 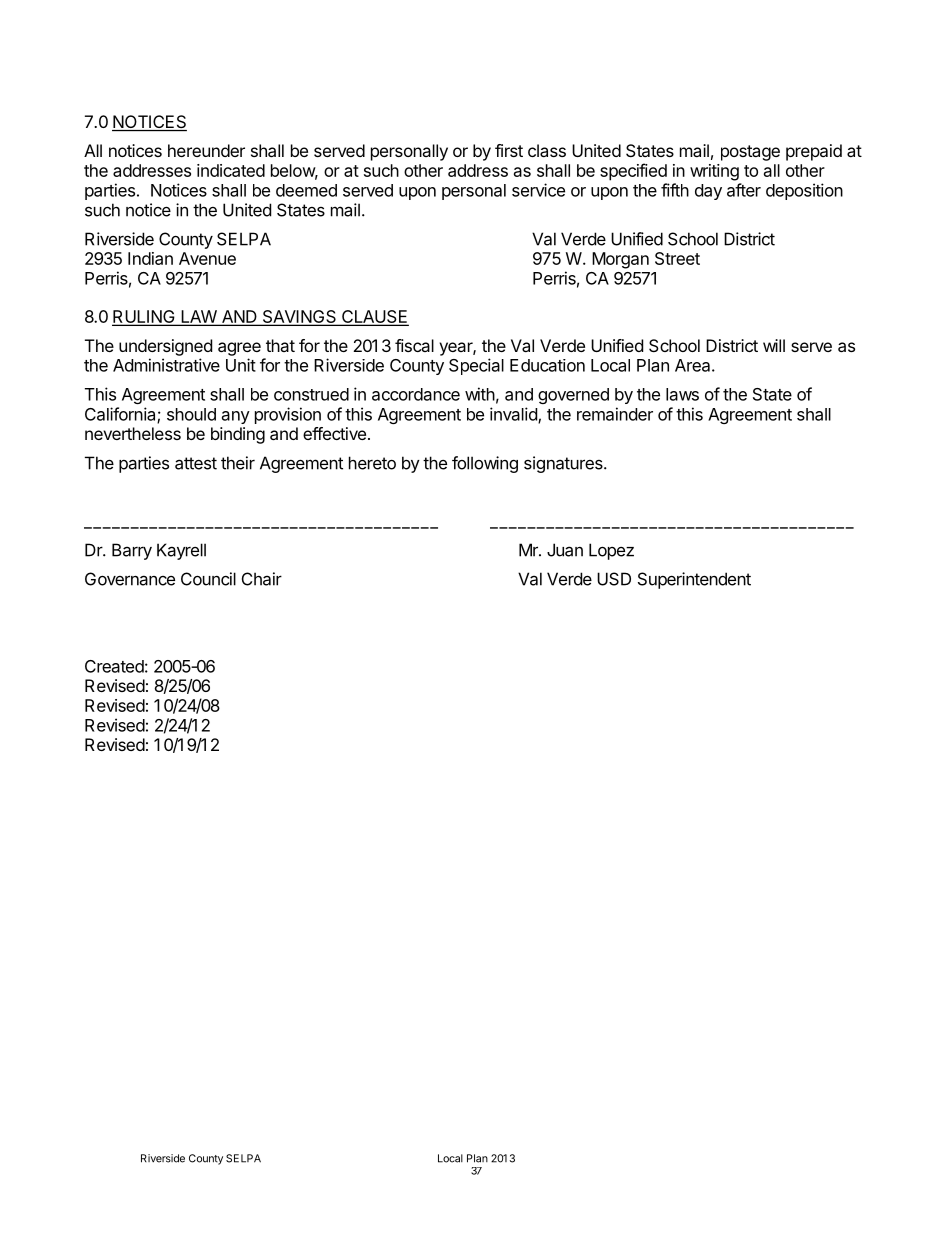 I want to click on Created, so click(x=114, y=666).
